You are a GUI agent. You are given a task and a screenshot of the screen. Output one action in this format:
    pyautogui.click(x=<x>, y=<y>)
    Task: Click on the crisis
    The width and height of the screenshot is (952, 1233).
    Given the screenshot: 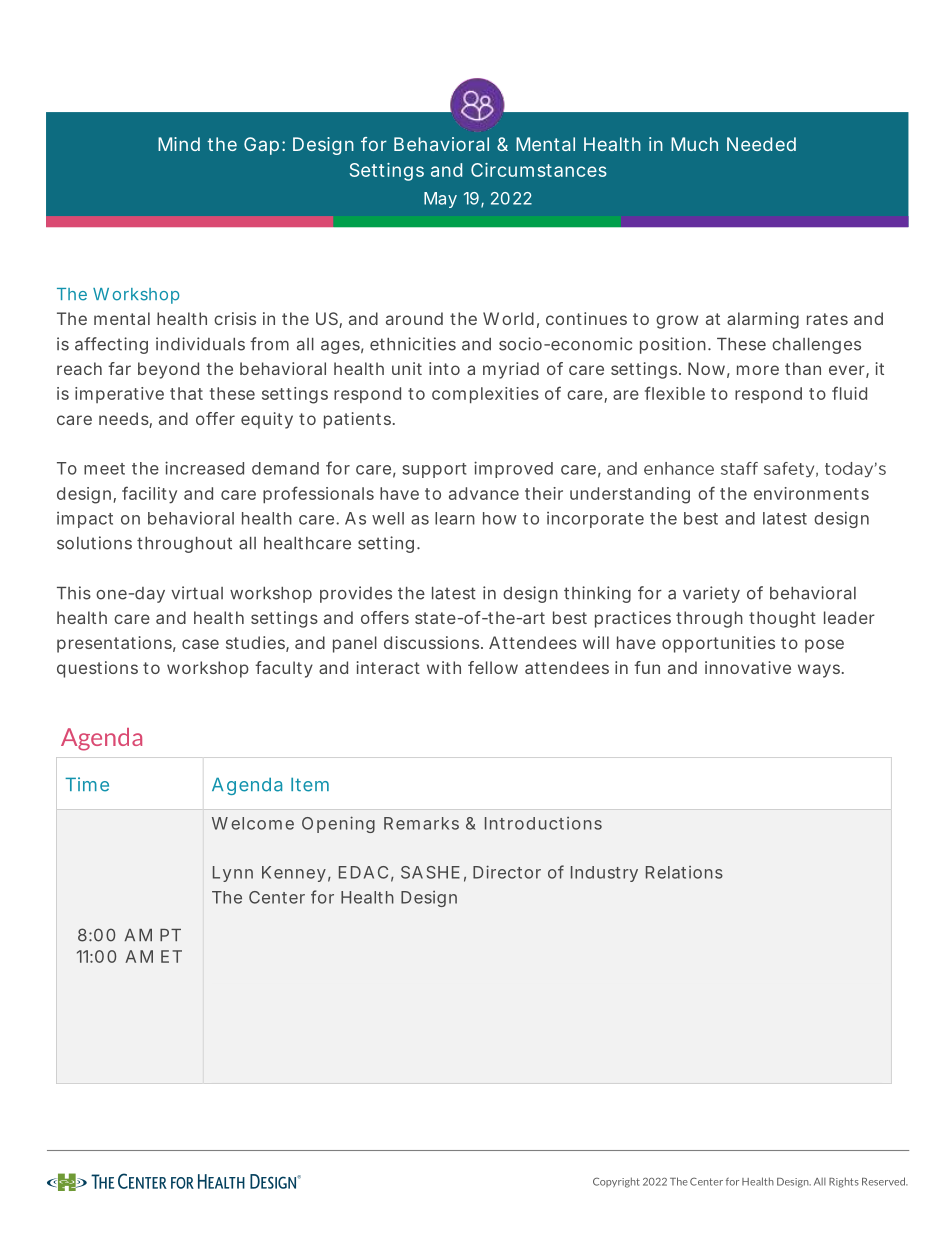 What is the action you would take?
    pyautogui.click(x=235, y=318)
